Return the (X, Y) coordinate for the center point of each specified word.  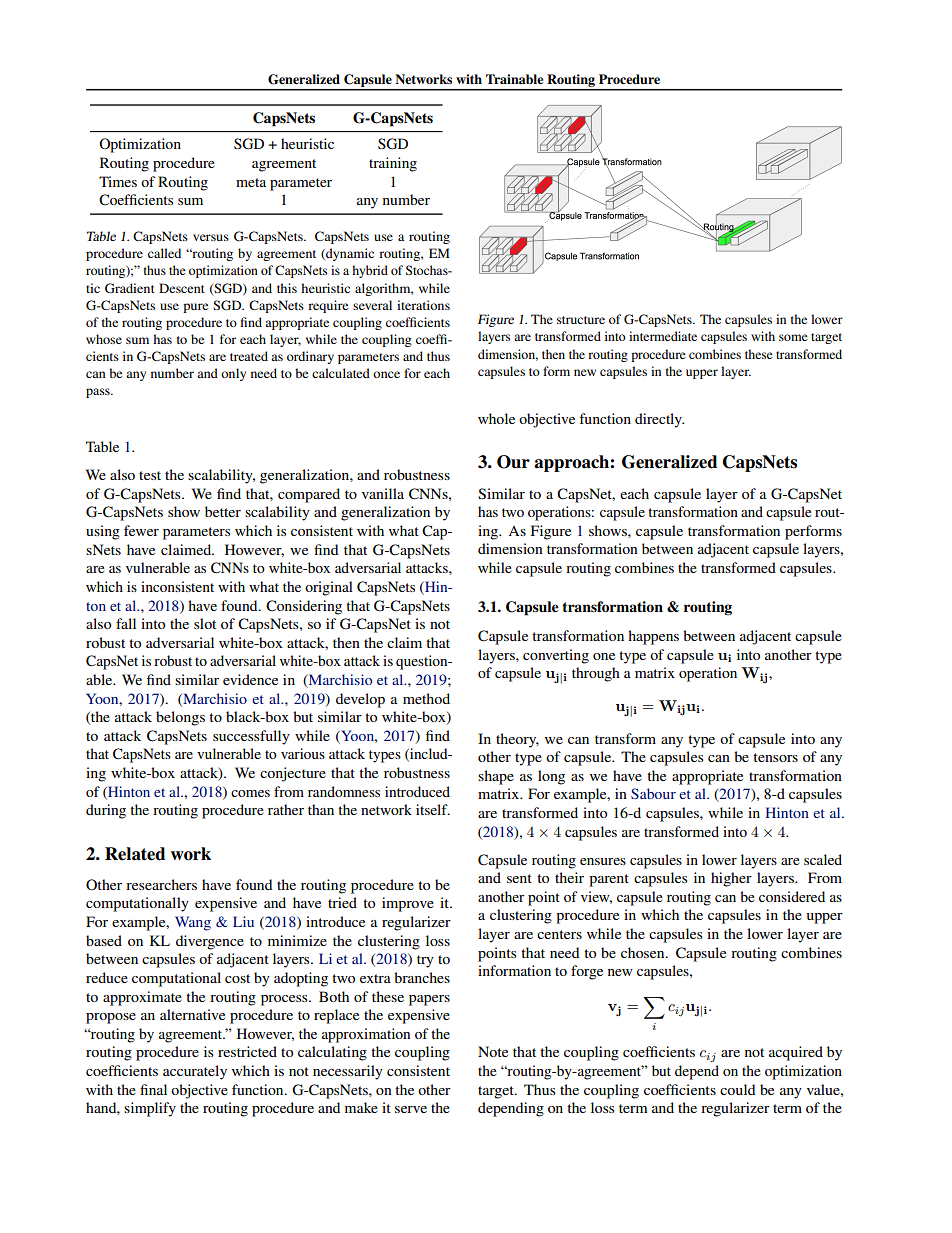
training (393, 164)
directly (659, 420)
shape (496, 777)
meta (251, 182)
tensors (775, 757)
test (150, 475)
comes (250, 793)
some (793, 337)
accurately (195, 1072)
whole (496, 418)
